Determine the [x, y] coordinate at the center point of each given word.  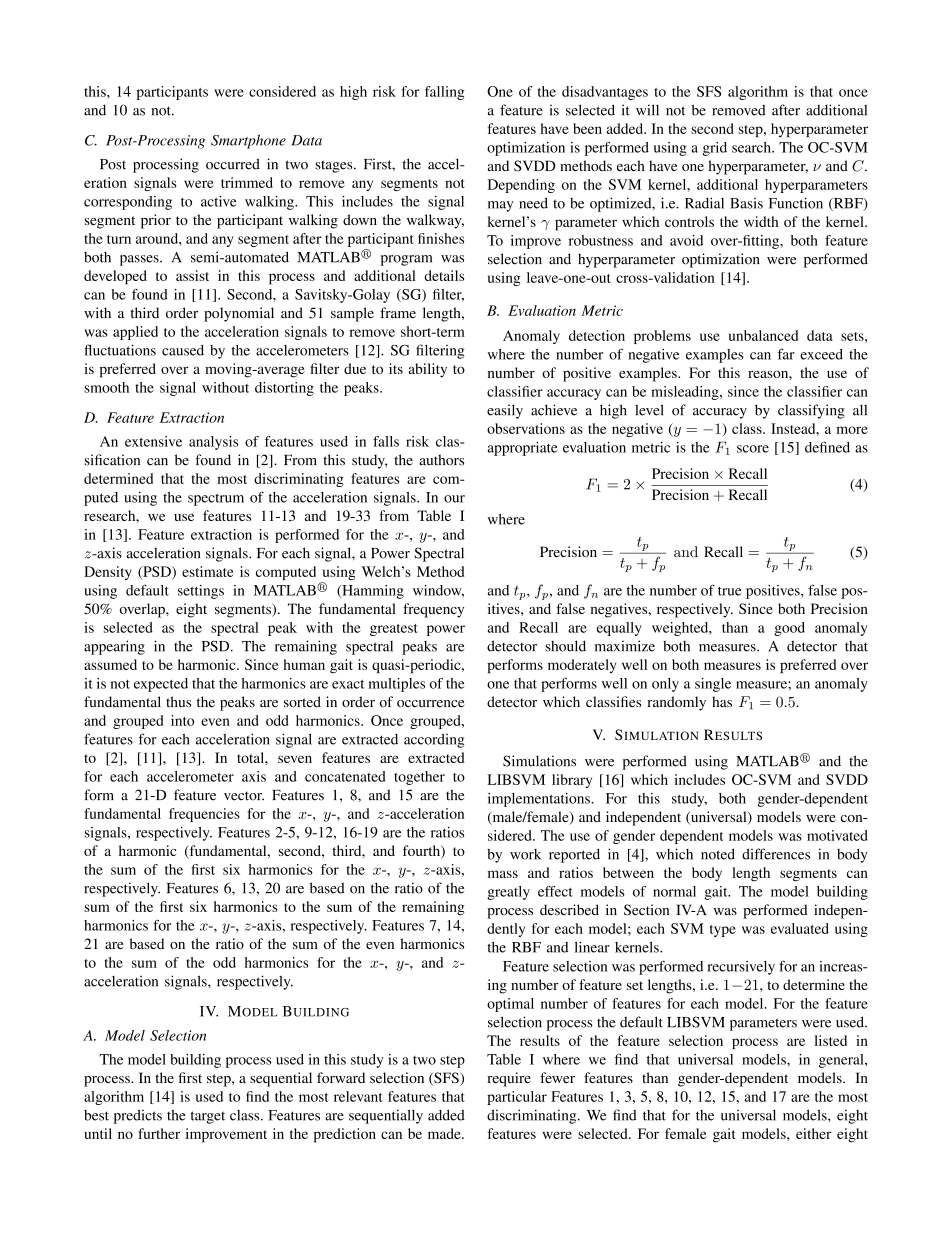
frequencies [204, 815]
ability [427, 370]
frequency [433, 610]
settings [201, 592]
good [789, 629]
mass [503, 874]
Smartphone [248, 141]
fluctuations [120, 350]
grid [715, 149]
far [786, 354]
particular [517, 1098]
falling [444, 93]
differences [776, 854]
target [207, 1117]
